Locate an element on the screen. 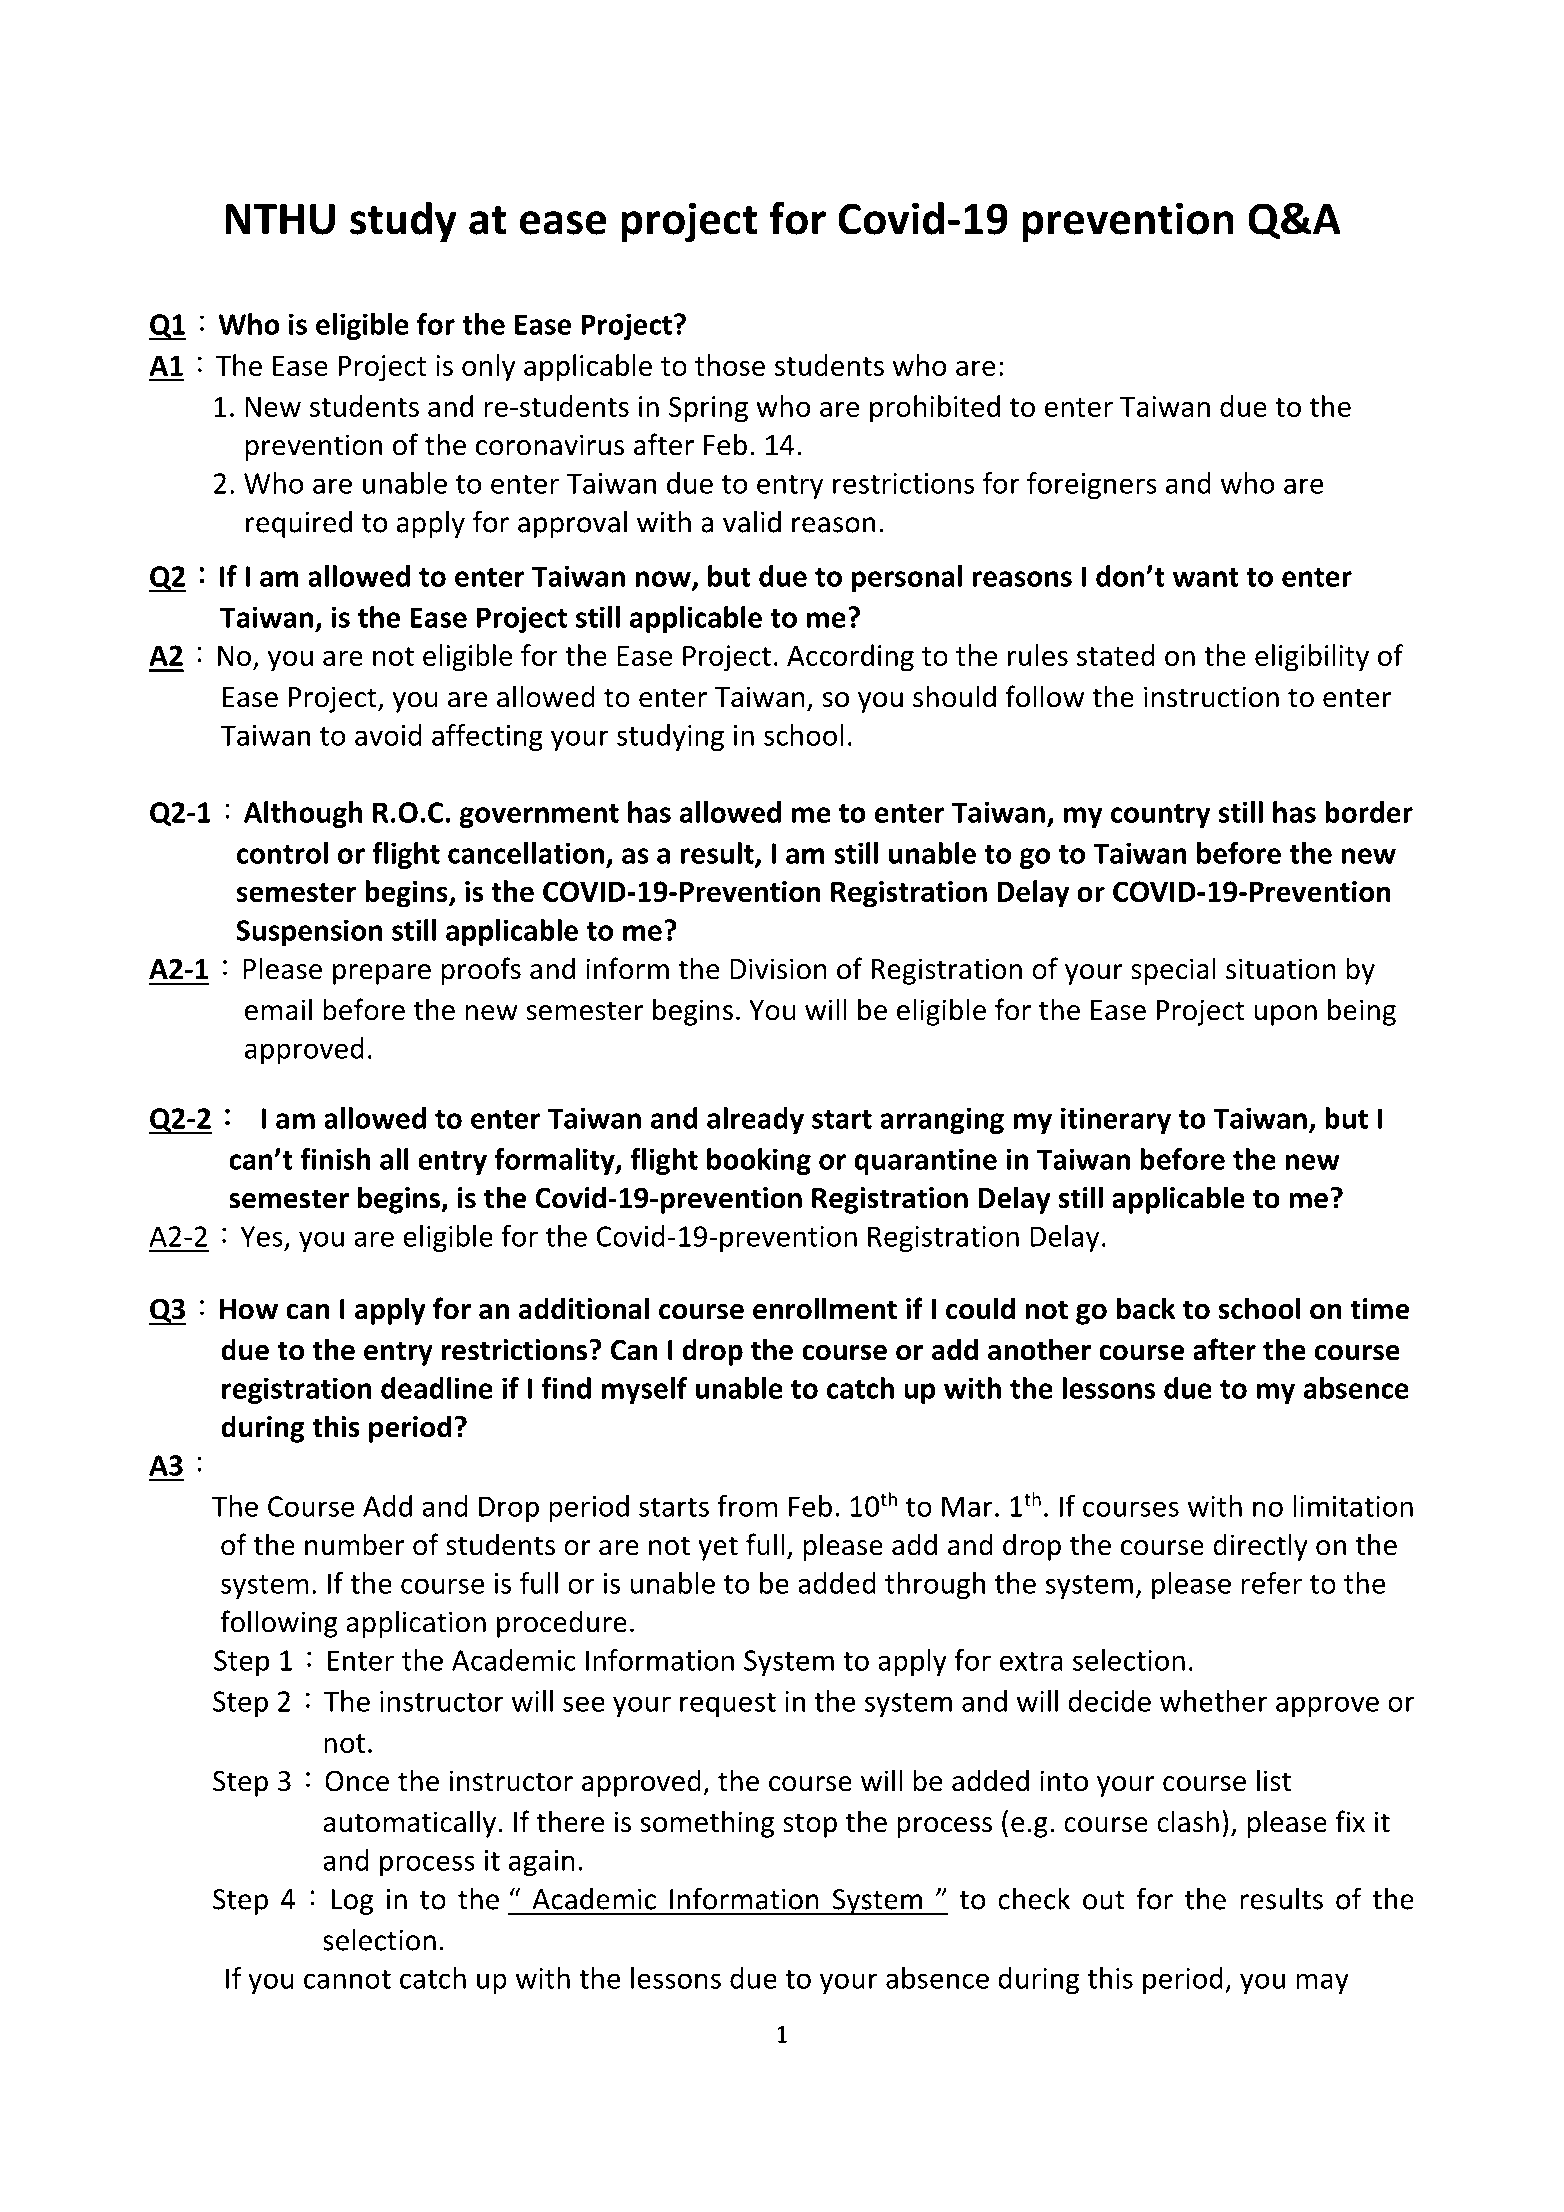 The image size is (1564, 2212). finish is located at coordinates (335, 1159).
